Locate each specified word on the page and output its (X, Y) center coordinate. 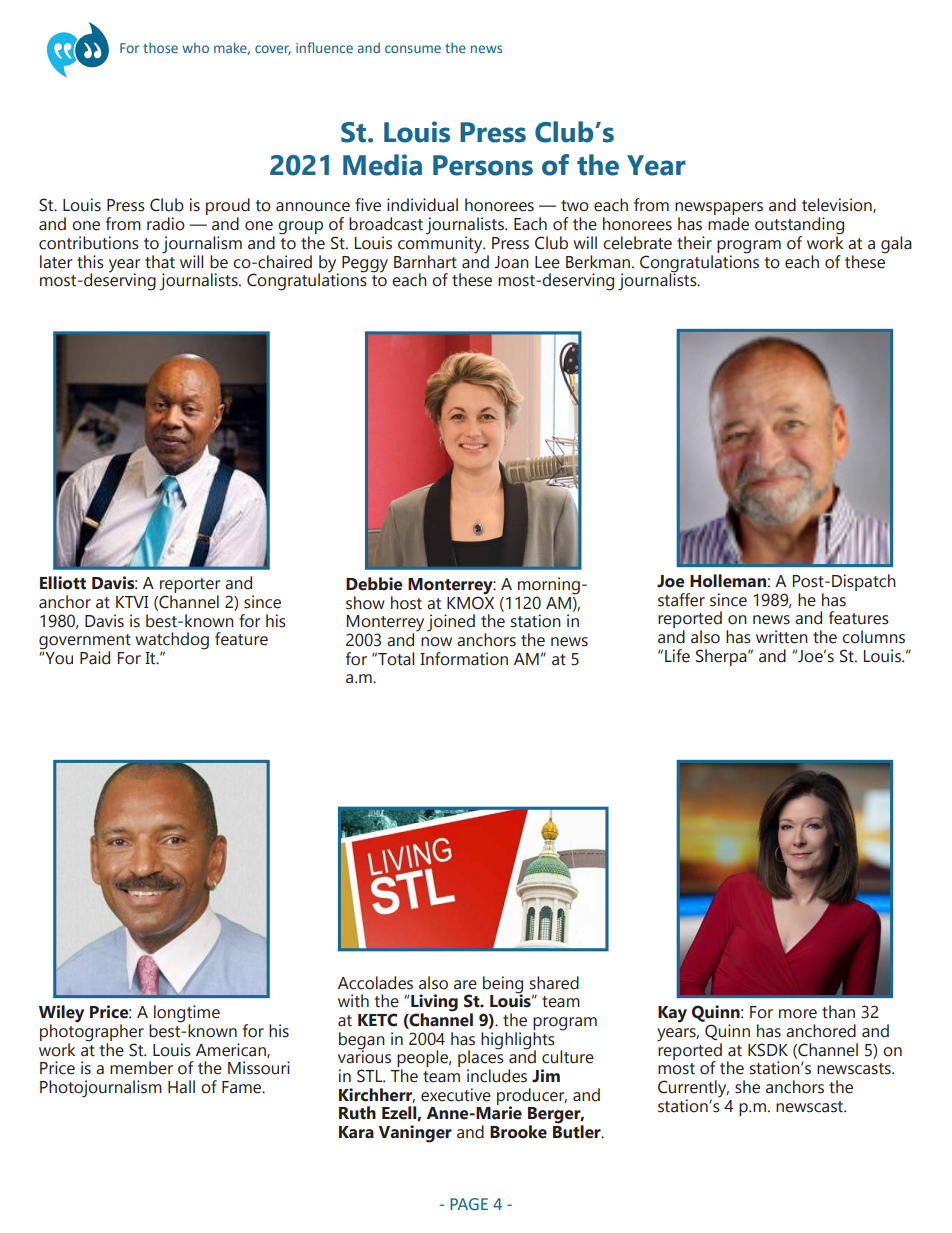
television (838, 205)
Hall (181, 1087)
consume (413, 49)
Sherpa (722, 657)
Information (464, 659)
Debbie (374, 584)
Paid (95, 658)
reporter (190, 587)
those (160, 47)
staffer (681, 600)
